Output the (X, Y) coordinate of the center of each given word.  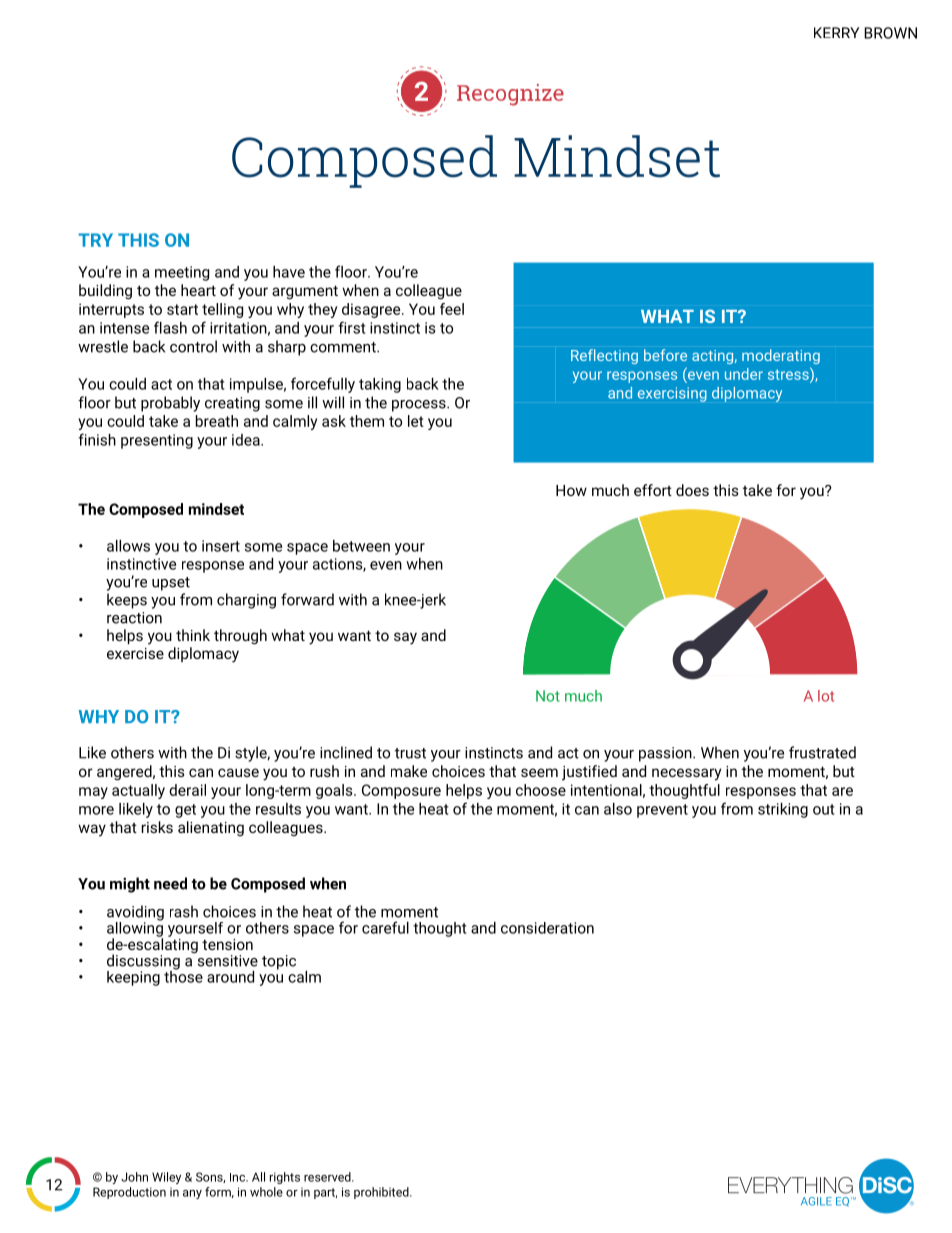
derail (187, 790)
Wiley (166, 1178)
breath (217, 421)
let (416, 421)
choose (541, 790)
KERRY (836, 32)
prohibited (382, 1193)
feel (452, 309)
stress (789, 373)
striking (783, 810)
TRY (95, 240)
